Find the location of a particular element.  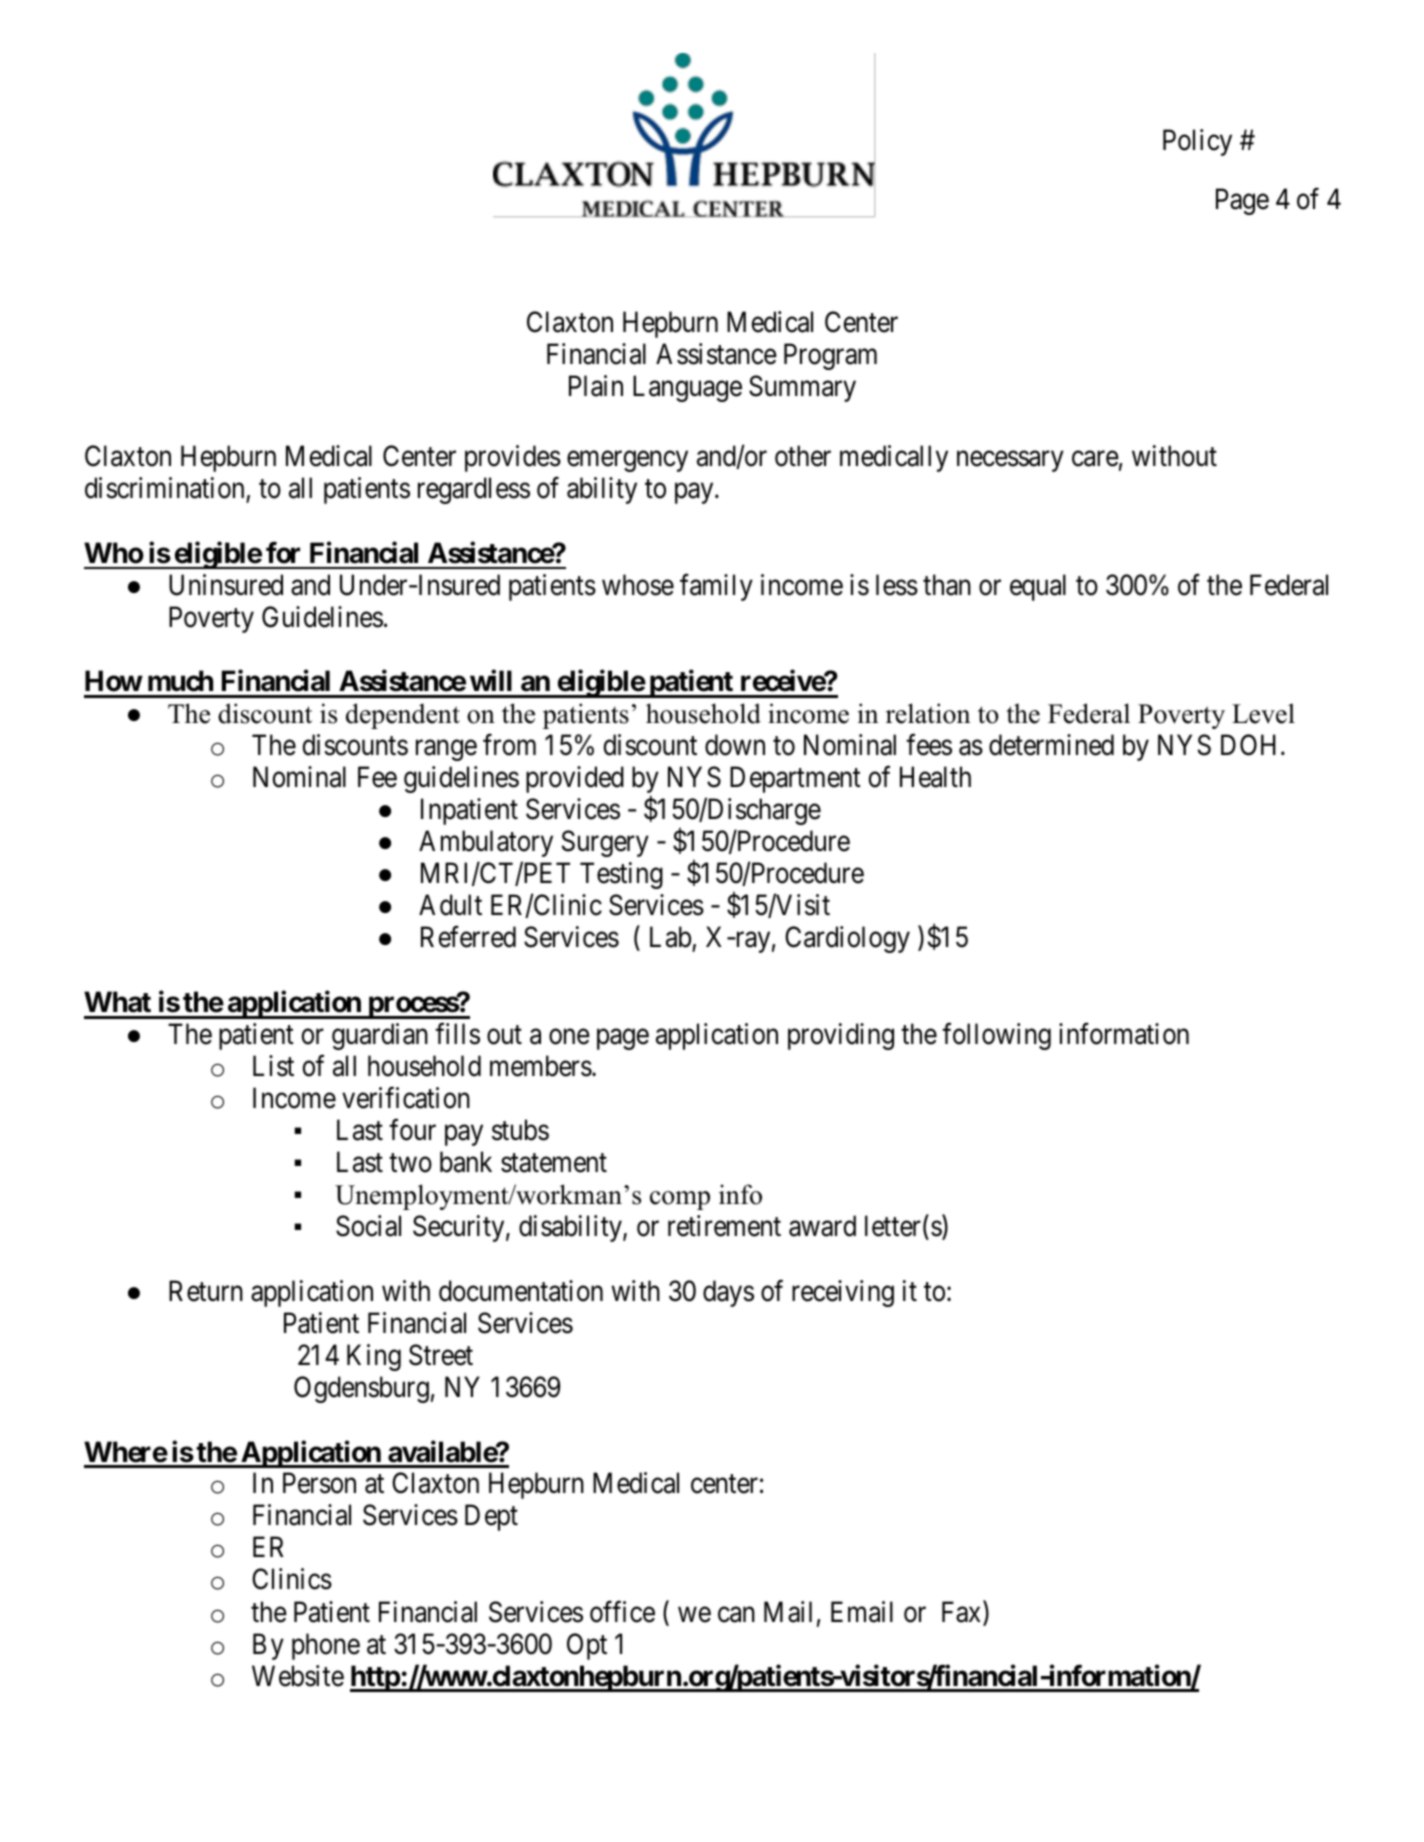

equal is located at coordinates (1038, 587).
